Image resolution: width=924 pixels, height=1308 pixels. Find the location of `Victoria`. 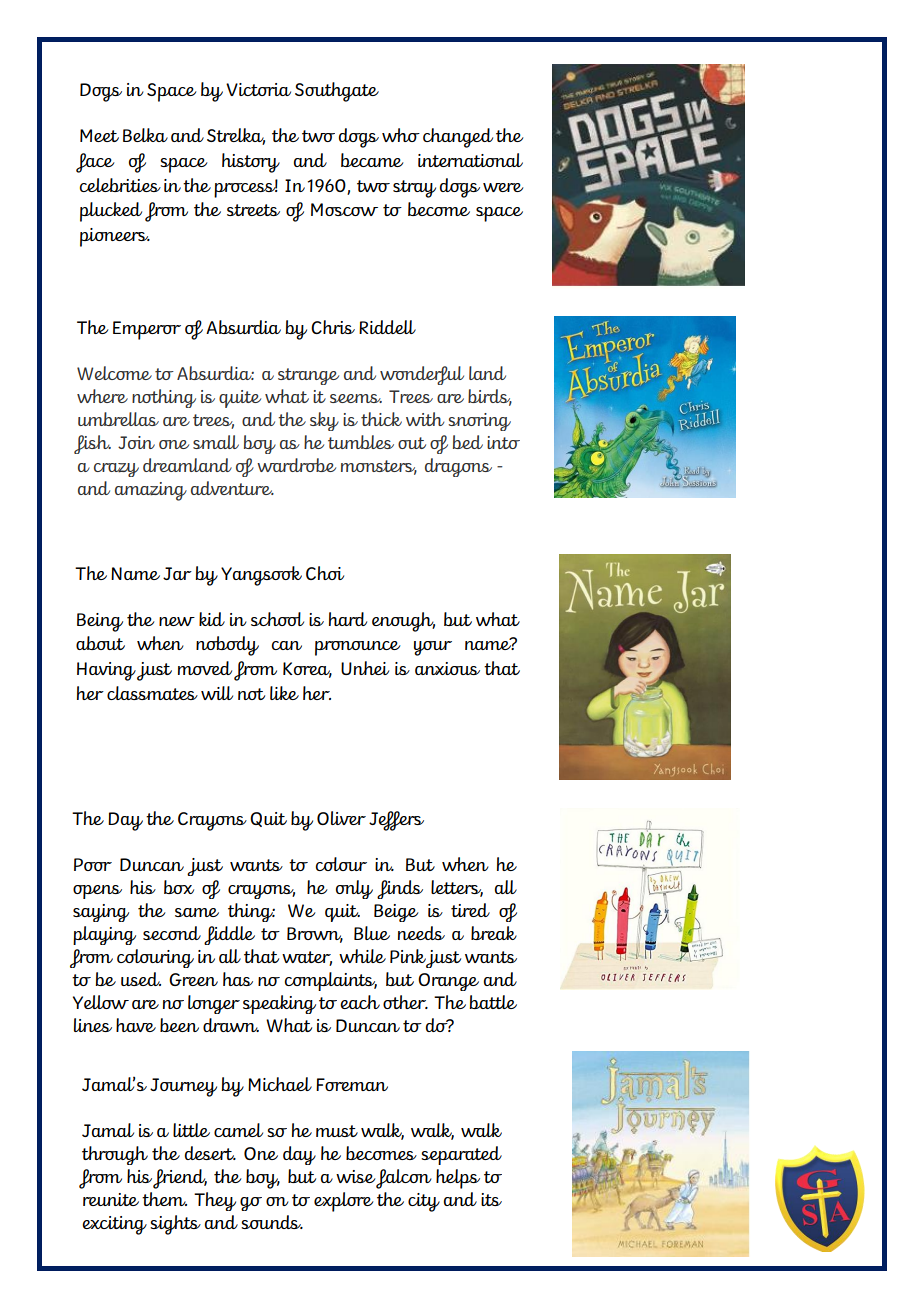

Victoria is located at coordinates (258, 89).
